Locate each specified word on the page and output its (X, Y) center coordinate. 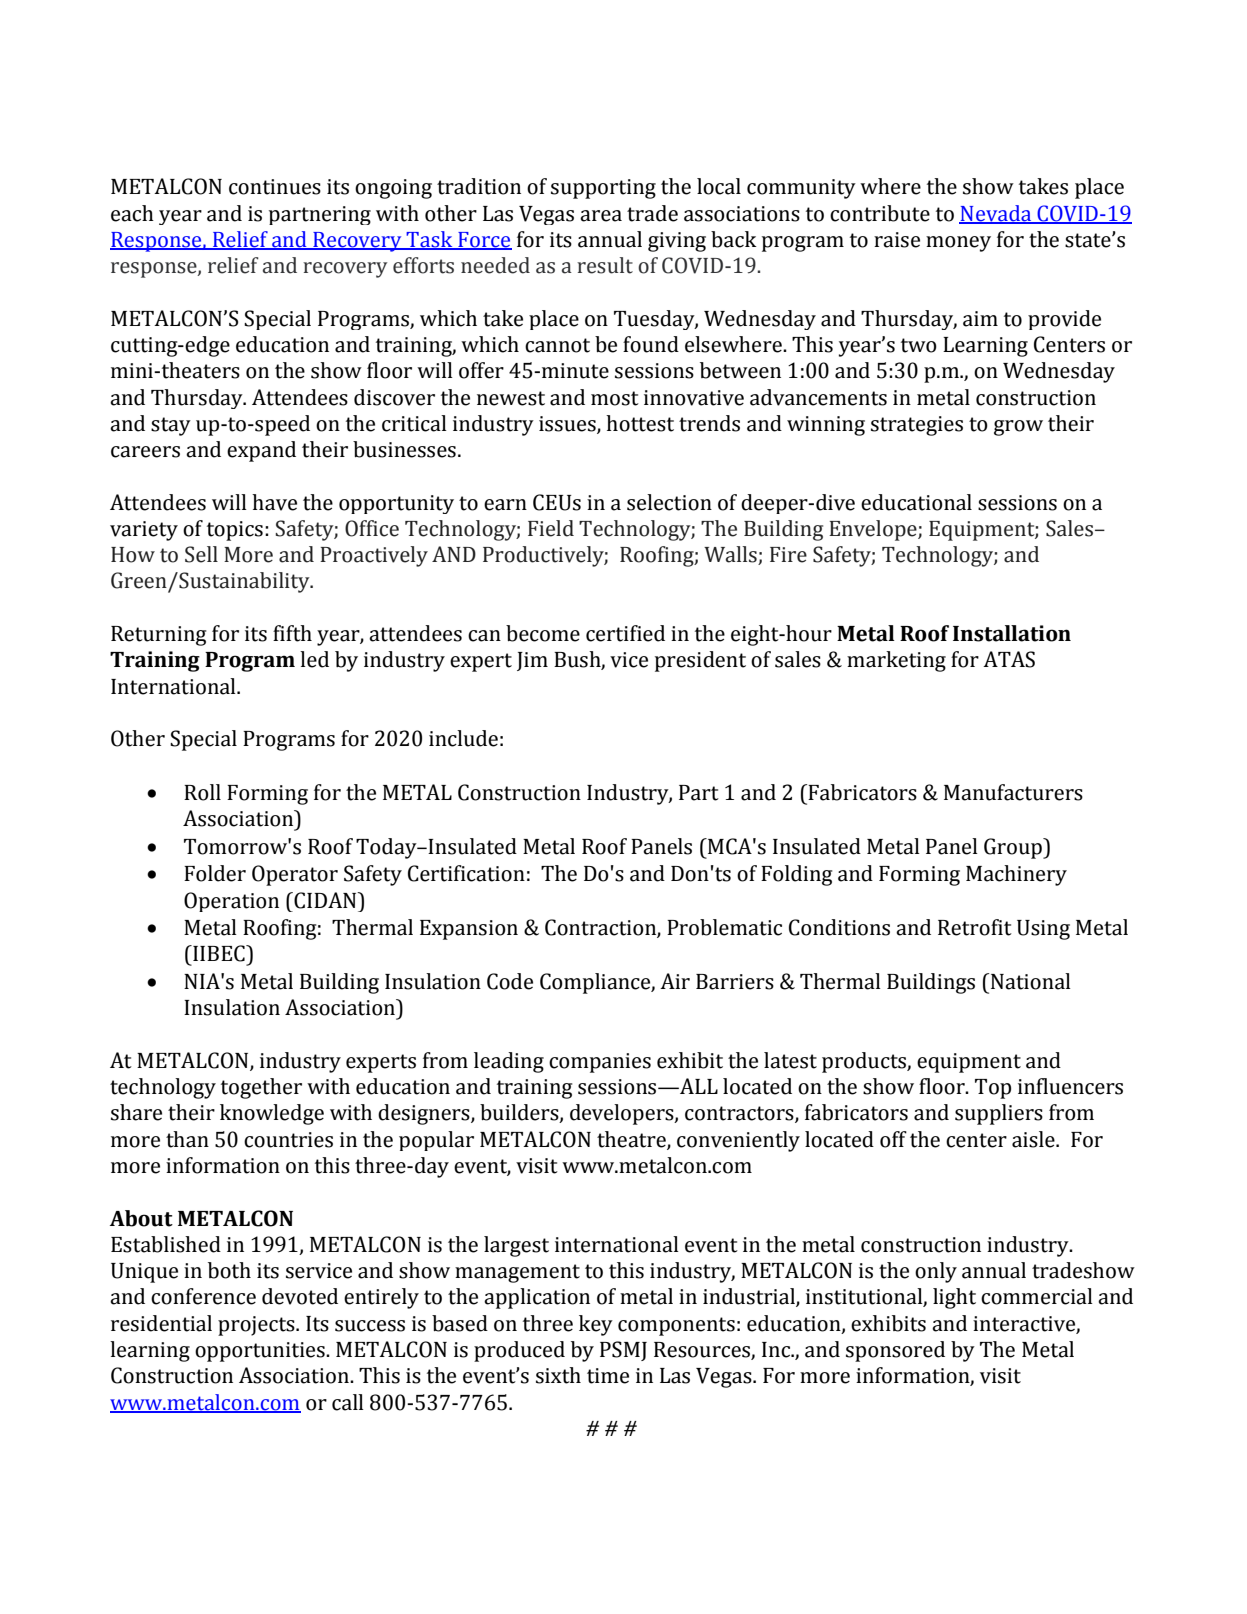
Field (551, 528)
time (608, 1376)
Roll (202, 792)
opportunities (261, 1352)
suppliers (999, 1114)
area (601, 216)
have (274, 502)
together (261, 1088)
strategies (917, 426)
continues (275, 187)
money (958, 244)
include (463, 738)
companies (600, 1063)
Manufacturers (1013, 792)
